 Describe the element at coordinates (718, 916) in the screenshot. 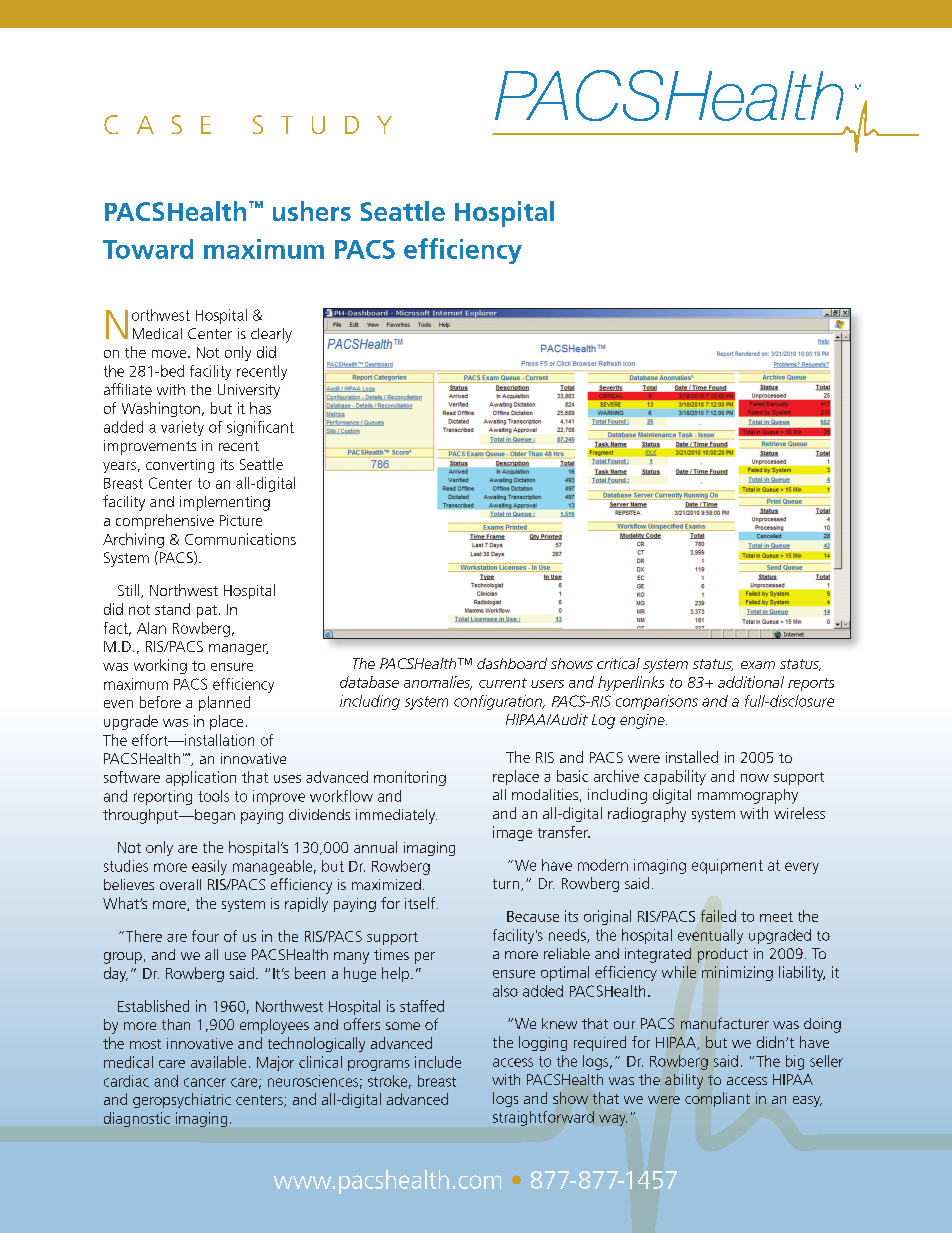

I see `failed` at that location.
